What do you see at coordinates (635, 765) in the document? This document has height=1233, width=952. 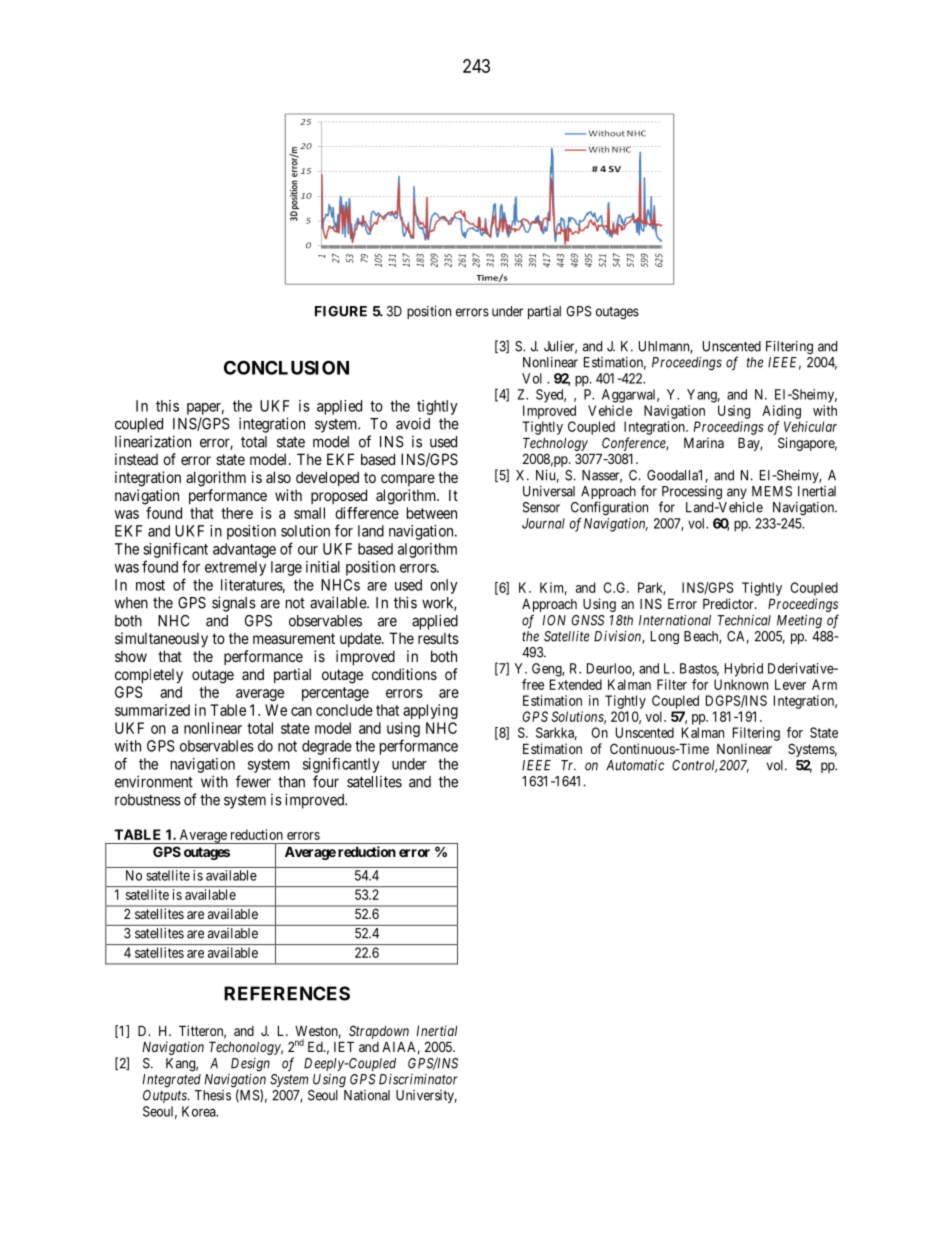 I see `Automatic` at bounding box center [635, 765].
